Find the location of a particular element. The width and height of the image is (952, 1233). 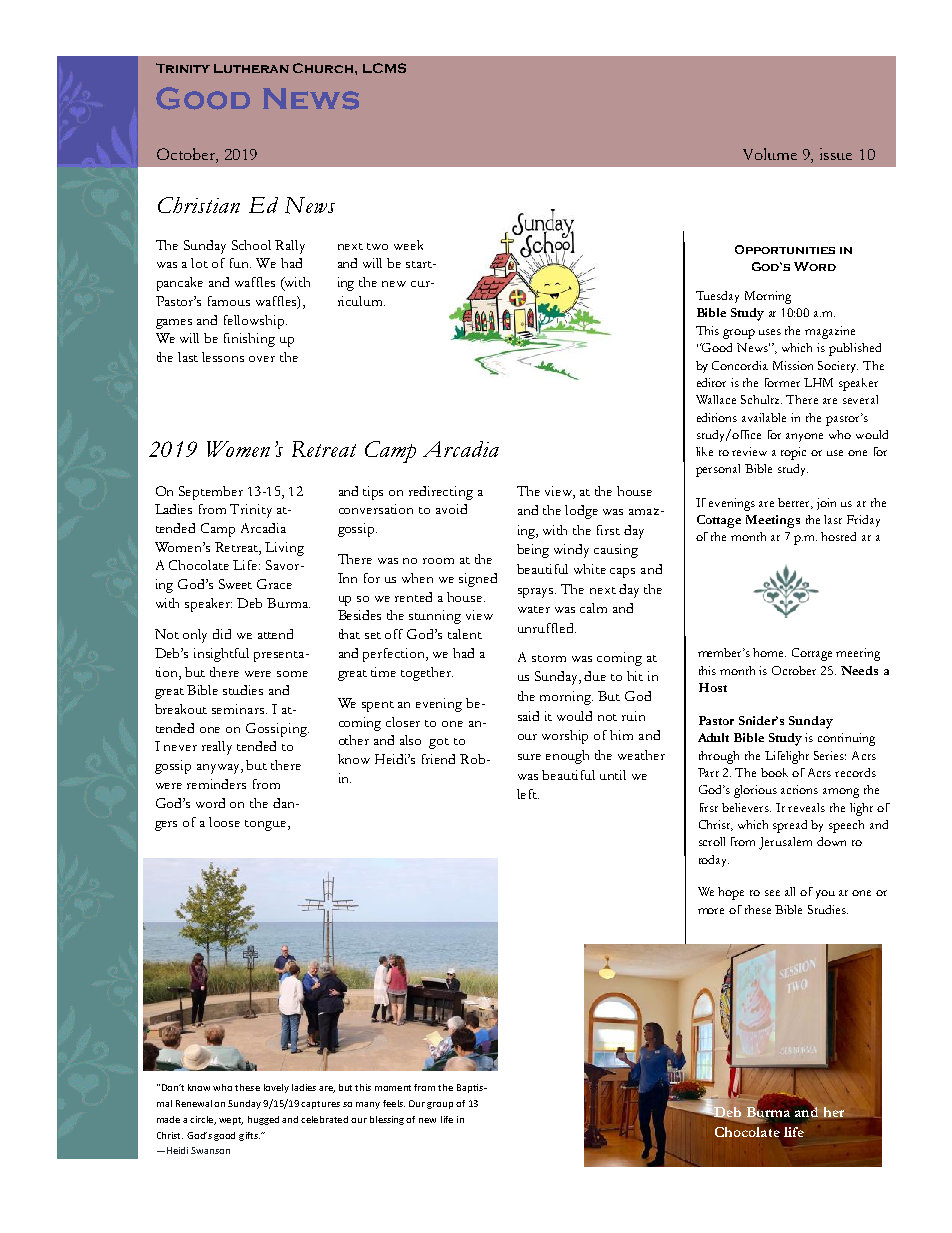

LCMS is located at coordinates (384, 68).
